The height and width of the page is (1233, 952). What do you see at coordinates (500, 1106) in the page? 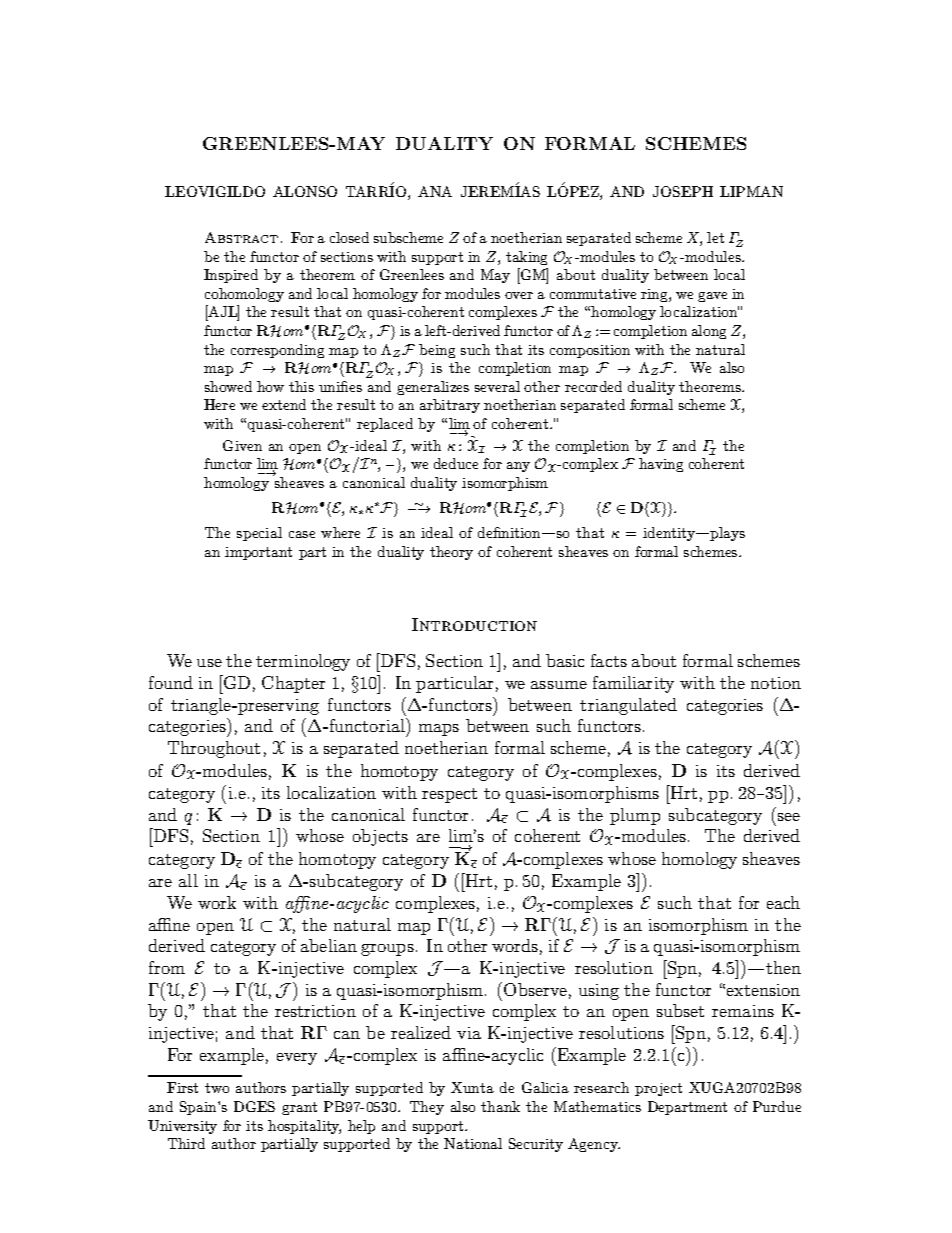
I see `thank` at bounding box center [500, 1106].
